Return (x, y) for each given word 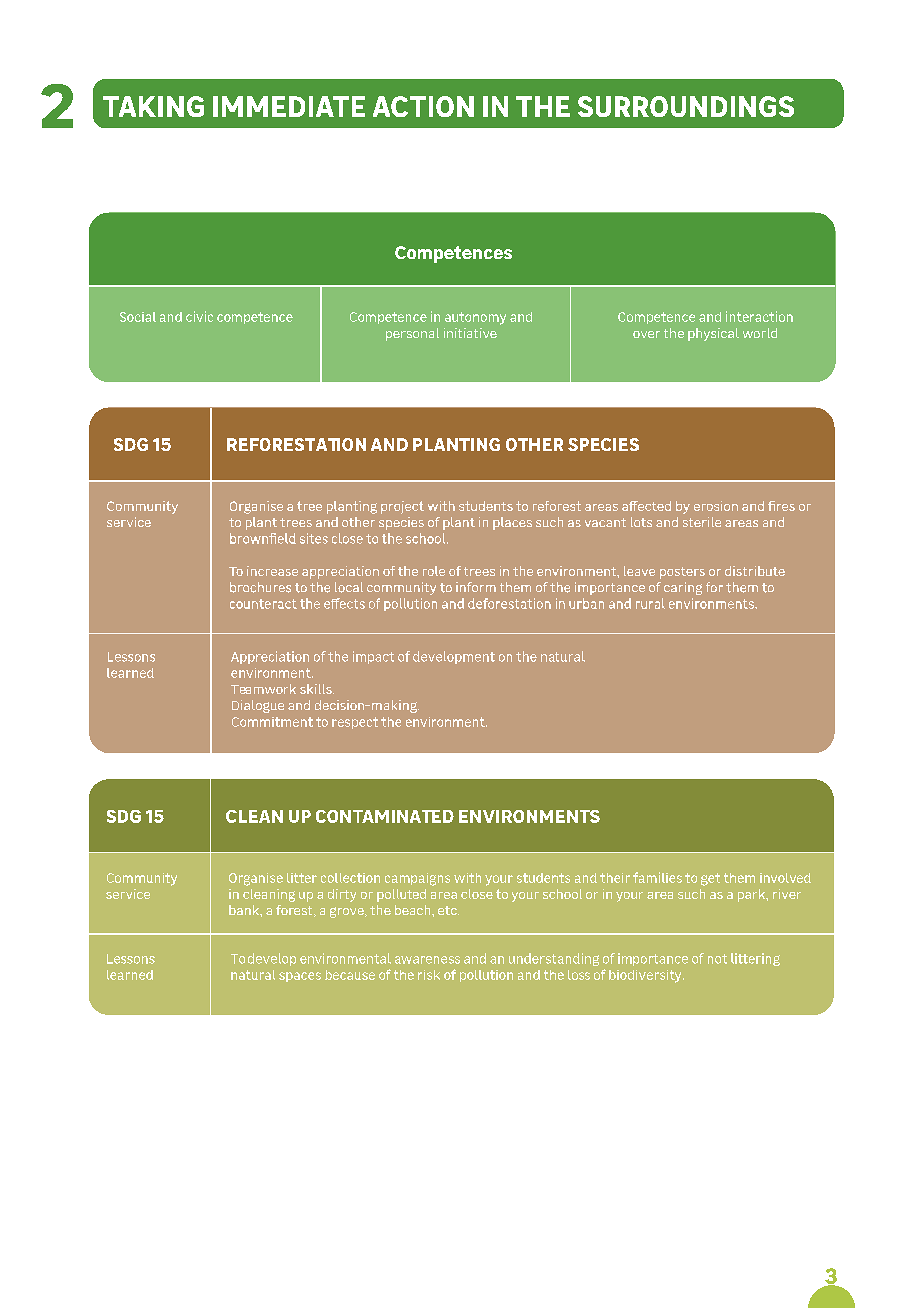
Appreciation (270, 657)
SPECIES (603, 444)
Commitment (272, 722)
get (710, 879)
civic (199, 316)
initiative (470, 333)
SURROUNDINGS (686, 106)
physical (713, 334)
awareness (427, 960)
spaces (300, 977)
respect (355, 723)
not (717, 959)
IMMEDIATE (289, 106)
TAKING (153, 106)
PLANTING (456, 444)
